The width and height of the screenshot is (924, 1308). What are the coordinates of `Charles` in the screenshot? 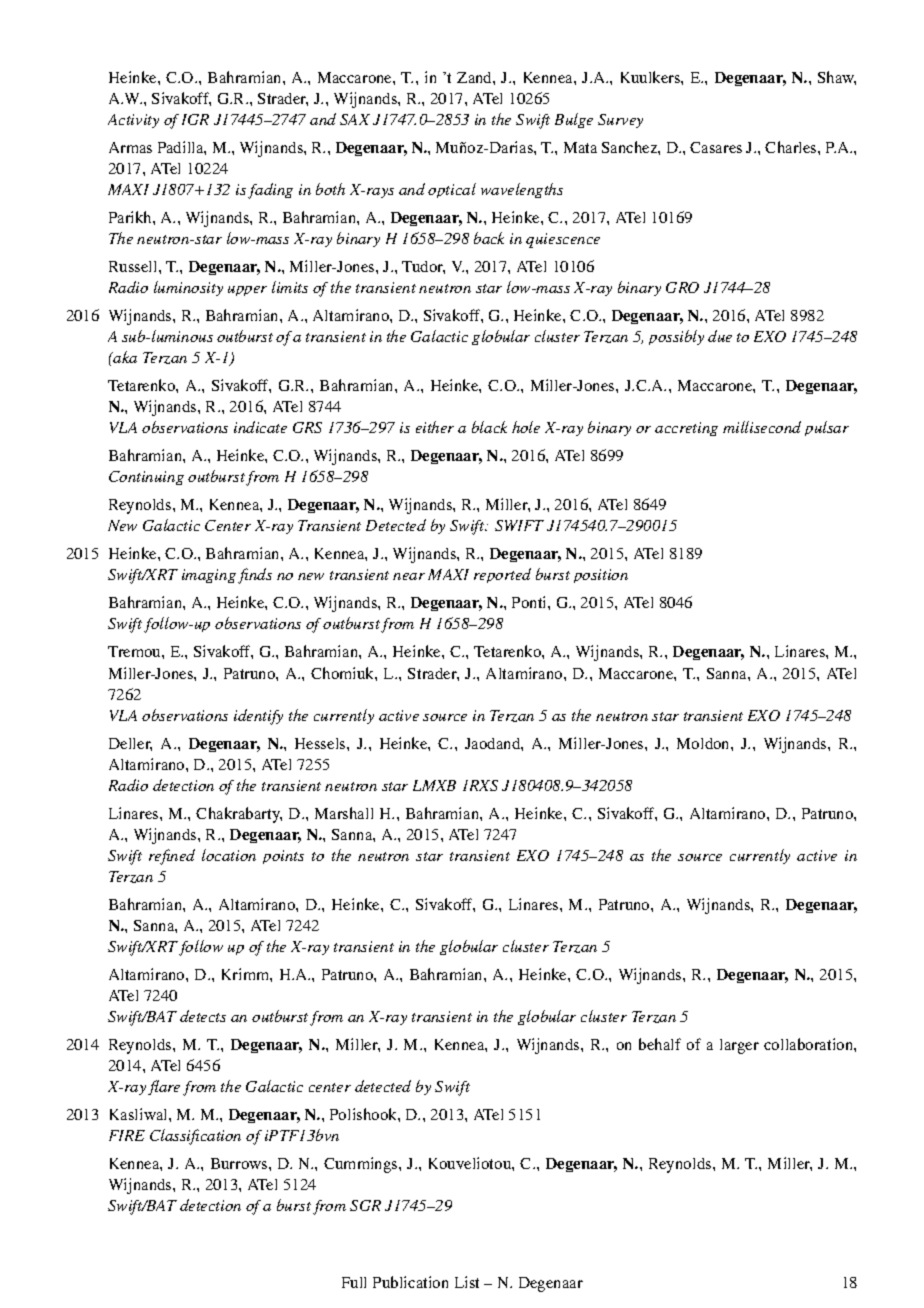 It's located at (792, 147).
